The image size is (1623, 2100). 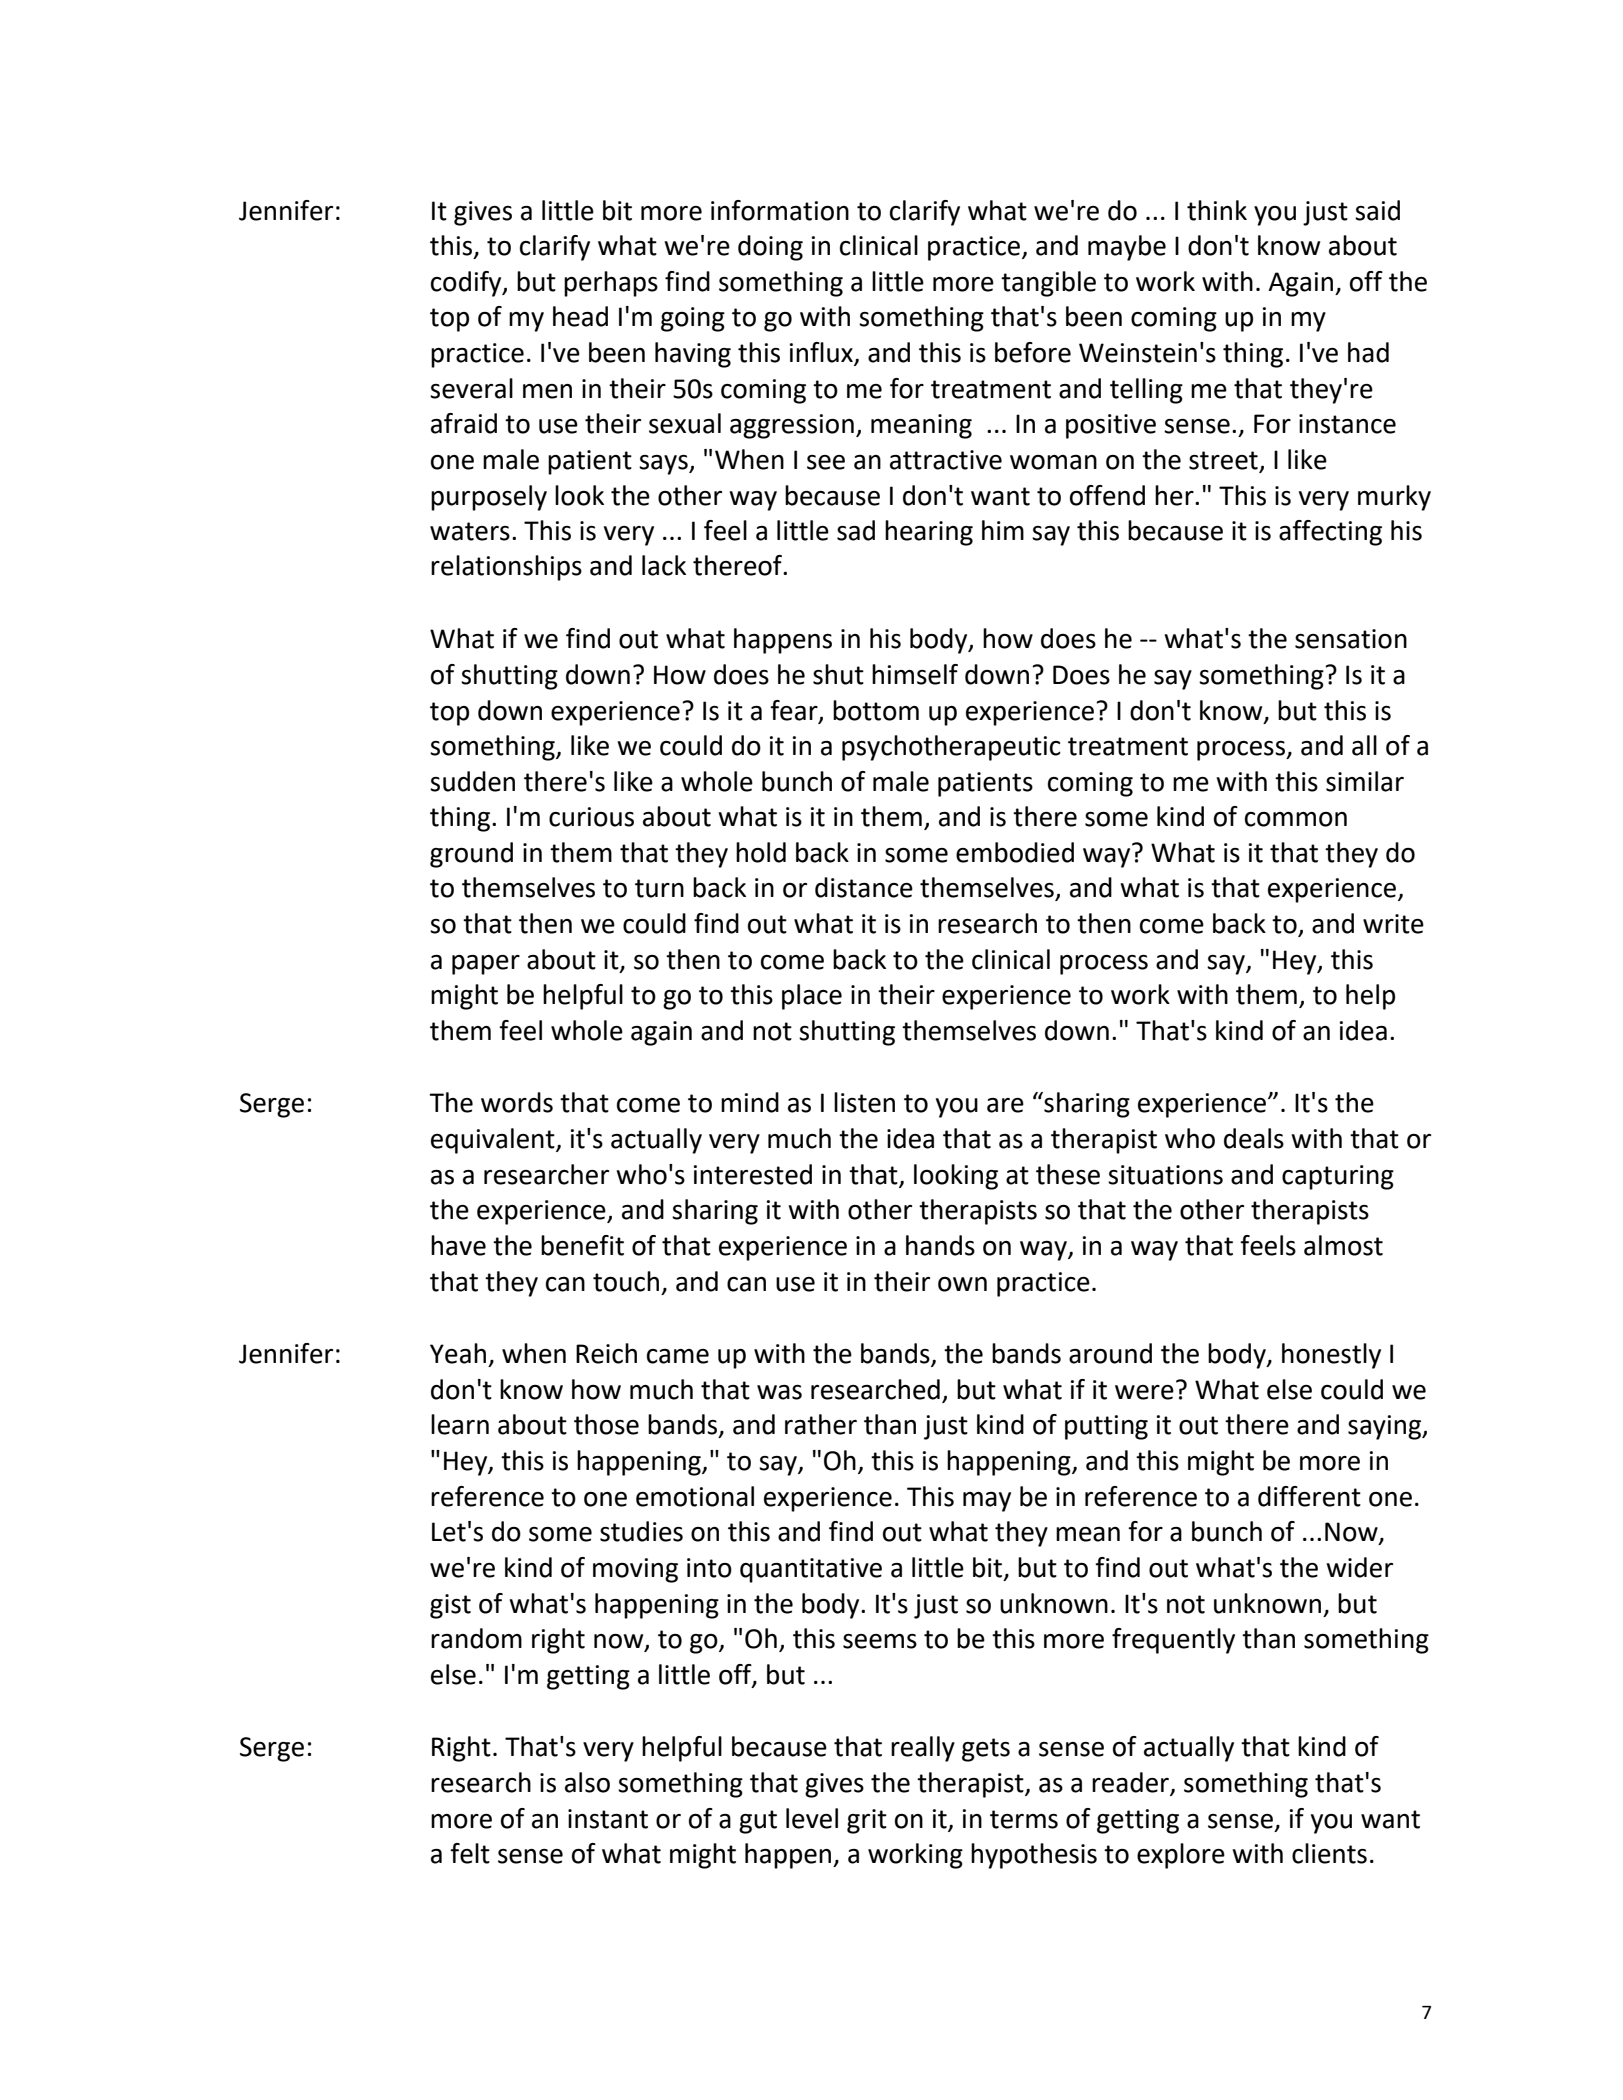 I want to click on think, so click(x=1217, y=210).
